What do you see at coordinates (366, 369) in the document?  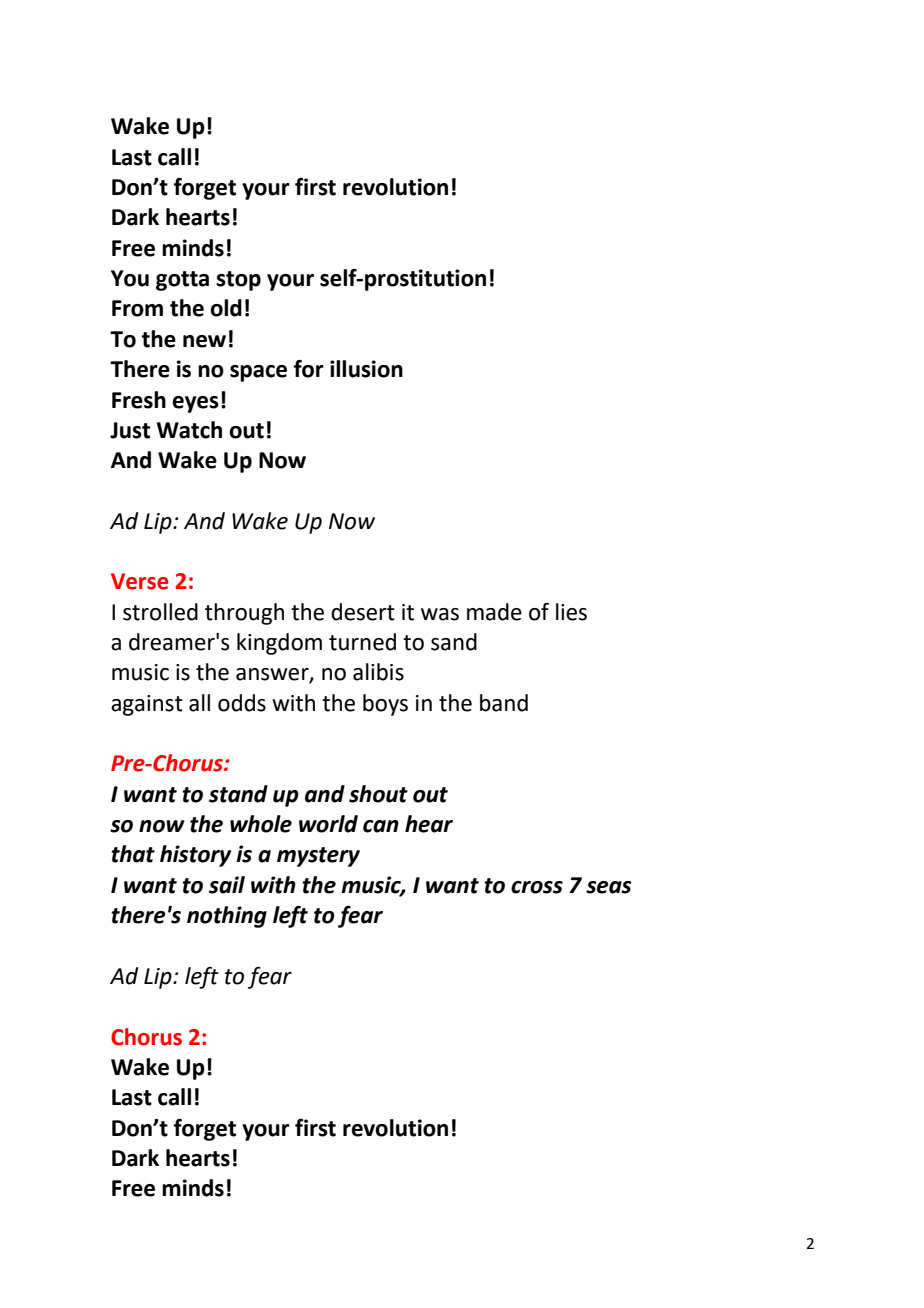 I see `illusion` at bounding box center [366, 369].
